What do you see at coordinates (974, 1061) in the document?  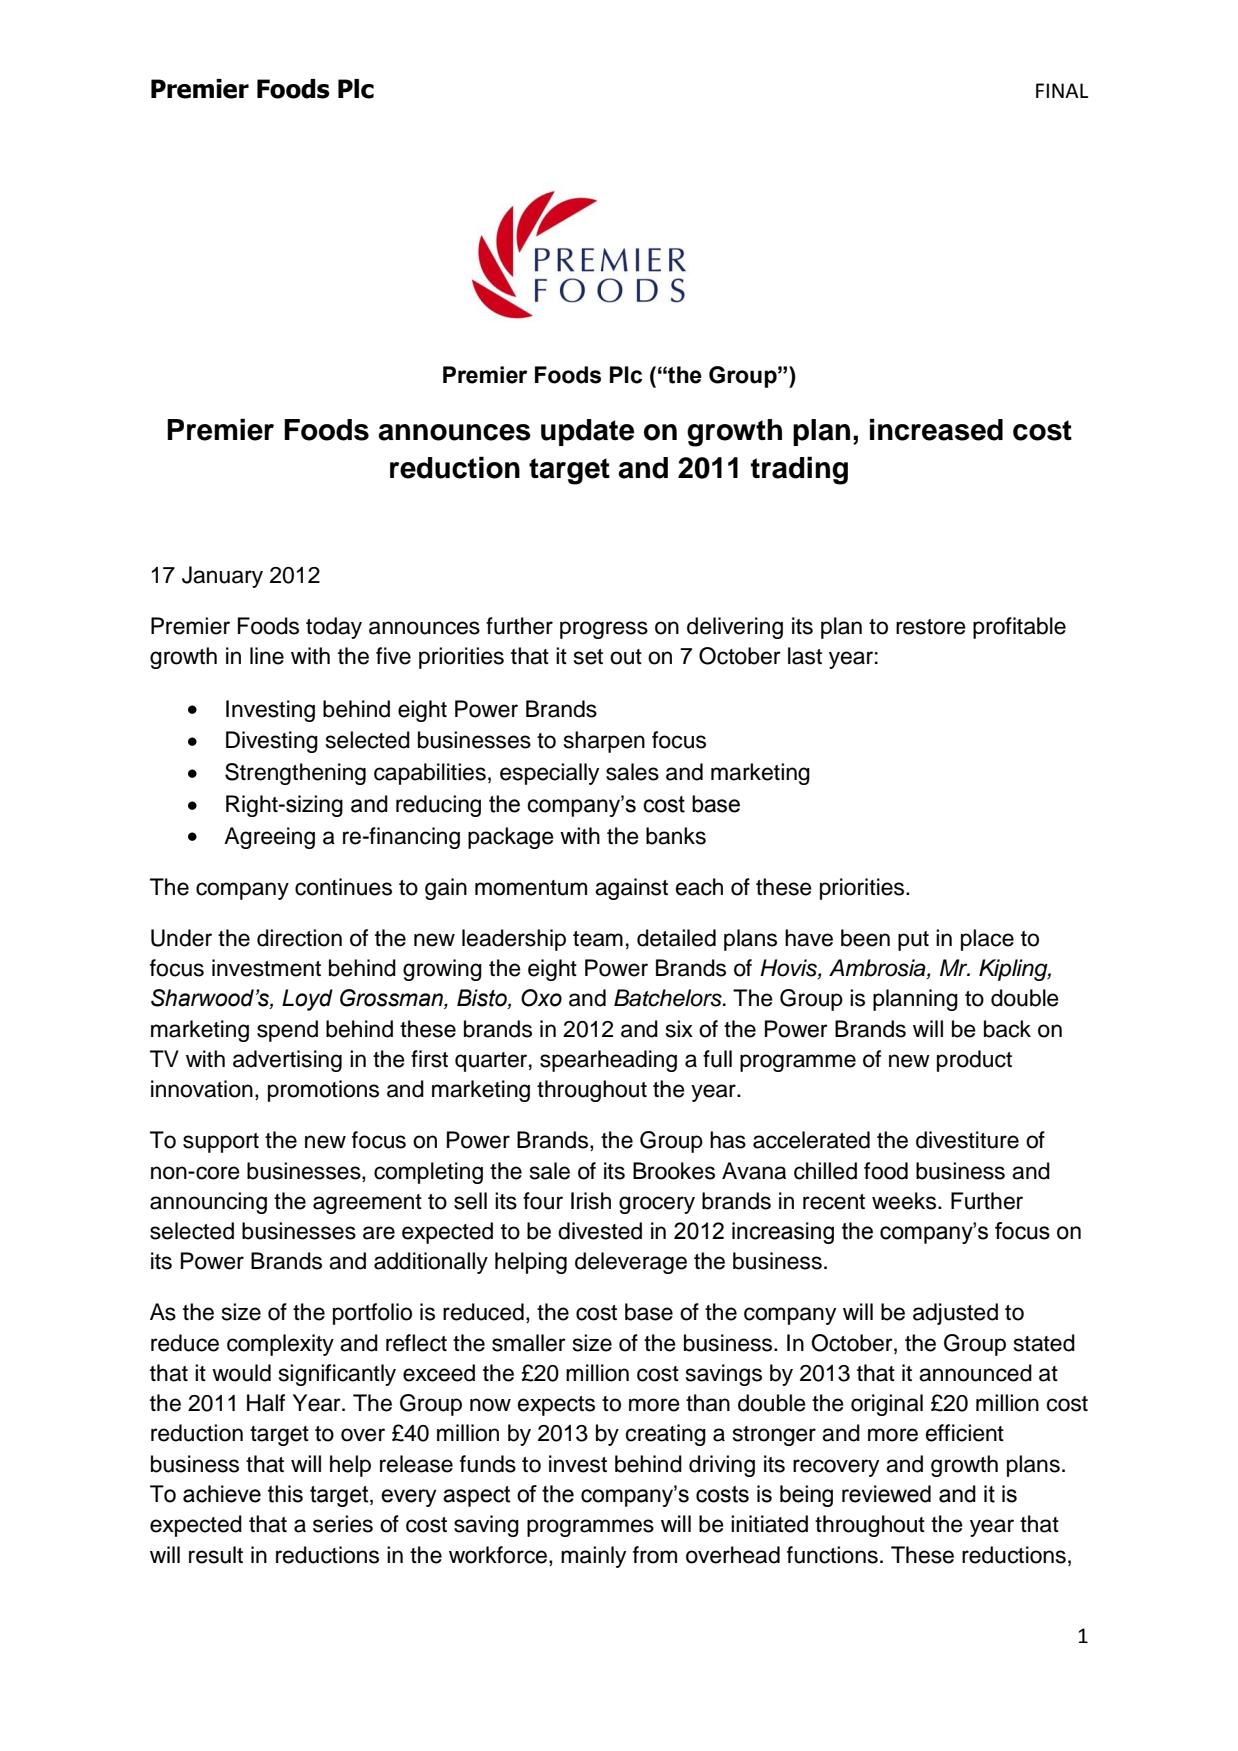 I see `product` at bounding box center [974, 1061].
